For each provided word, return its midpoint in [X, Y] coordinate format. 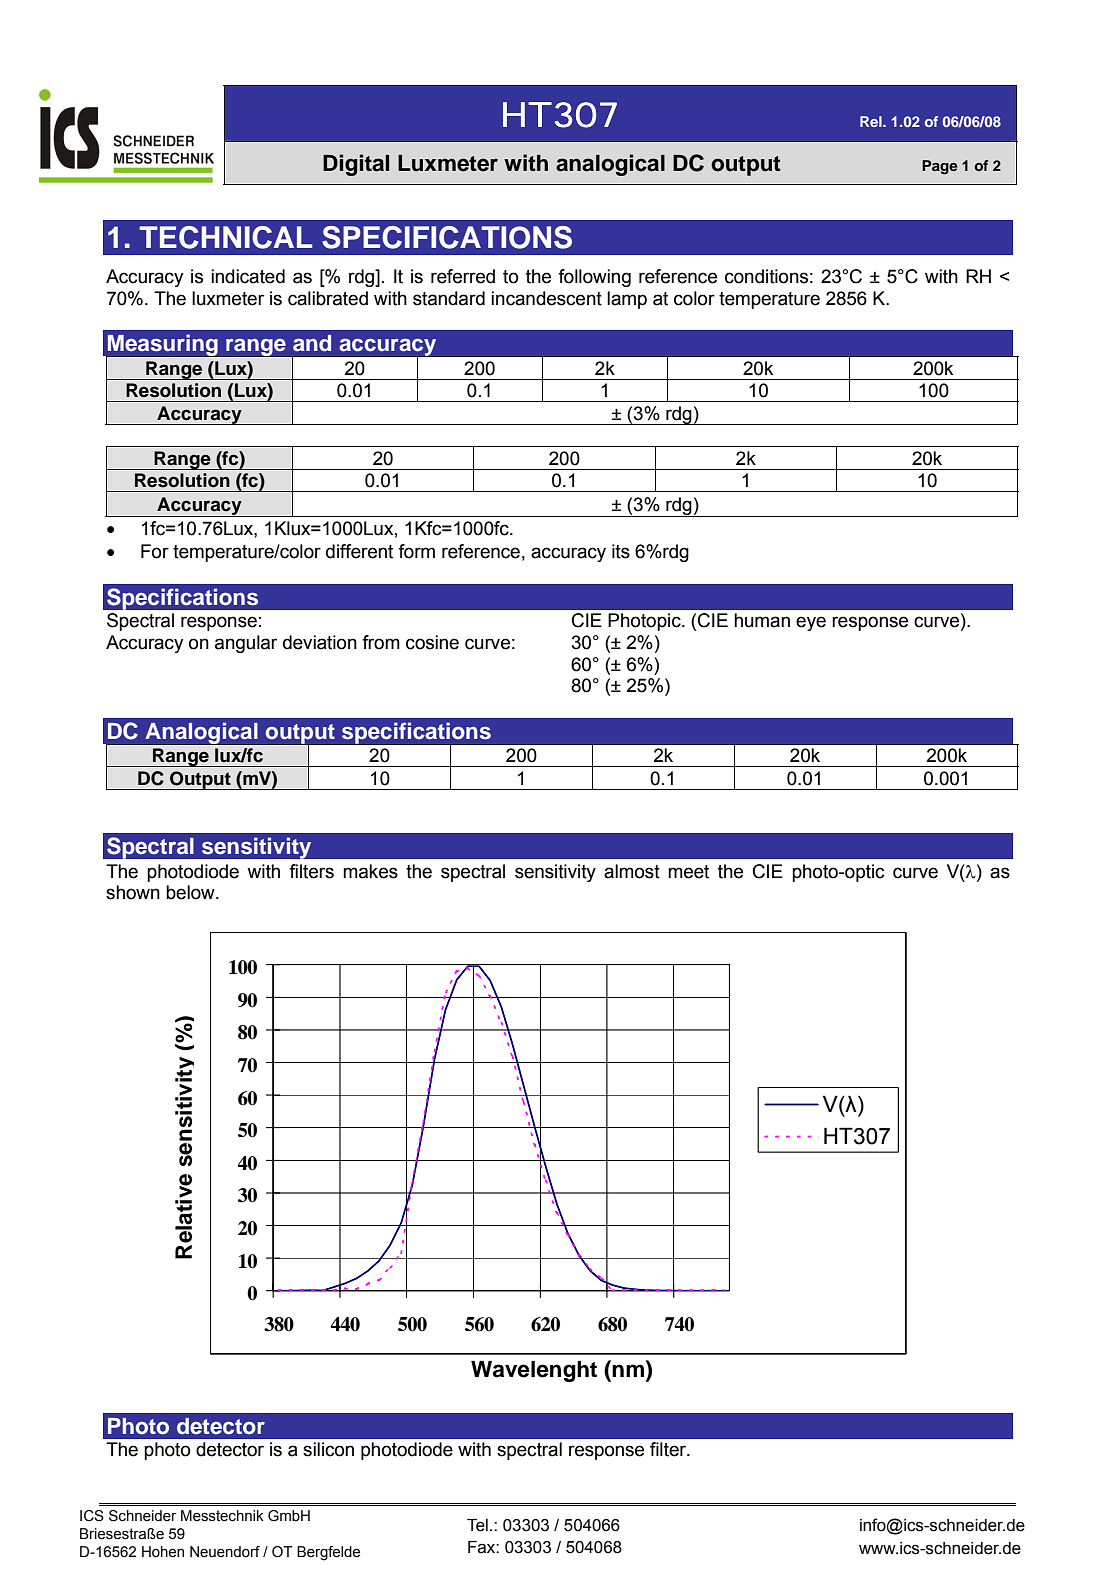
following [594, 278]
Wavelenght [534, 1371]
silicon [328, 1449]
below [191, 892]
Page [940, 167]
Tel [477, 1525]
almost [632, 871]
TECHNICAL [225, 237]
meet [688, 872]
